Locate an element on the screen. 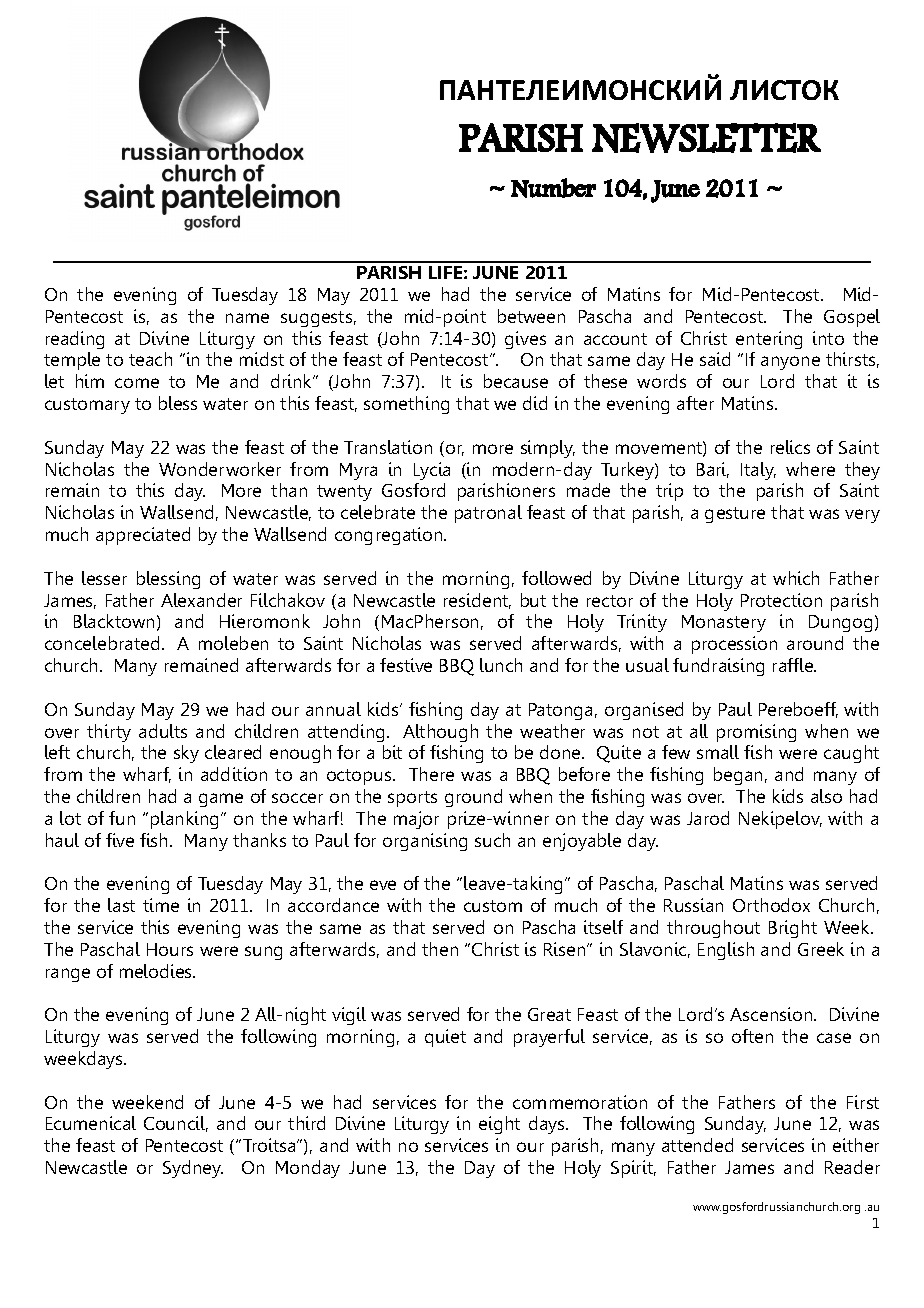 The width and height of the screenshot is (924, 1308). Jarod is located at coordinates (708, 818).
